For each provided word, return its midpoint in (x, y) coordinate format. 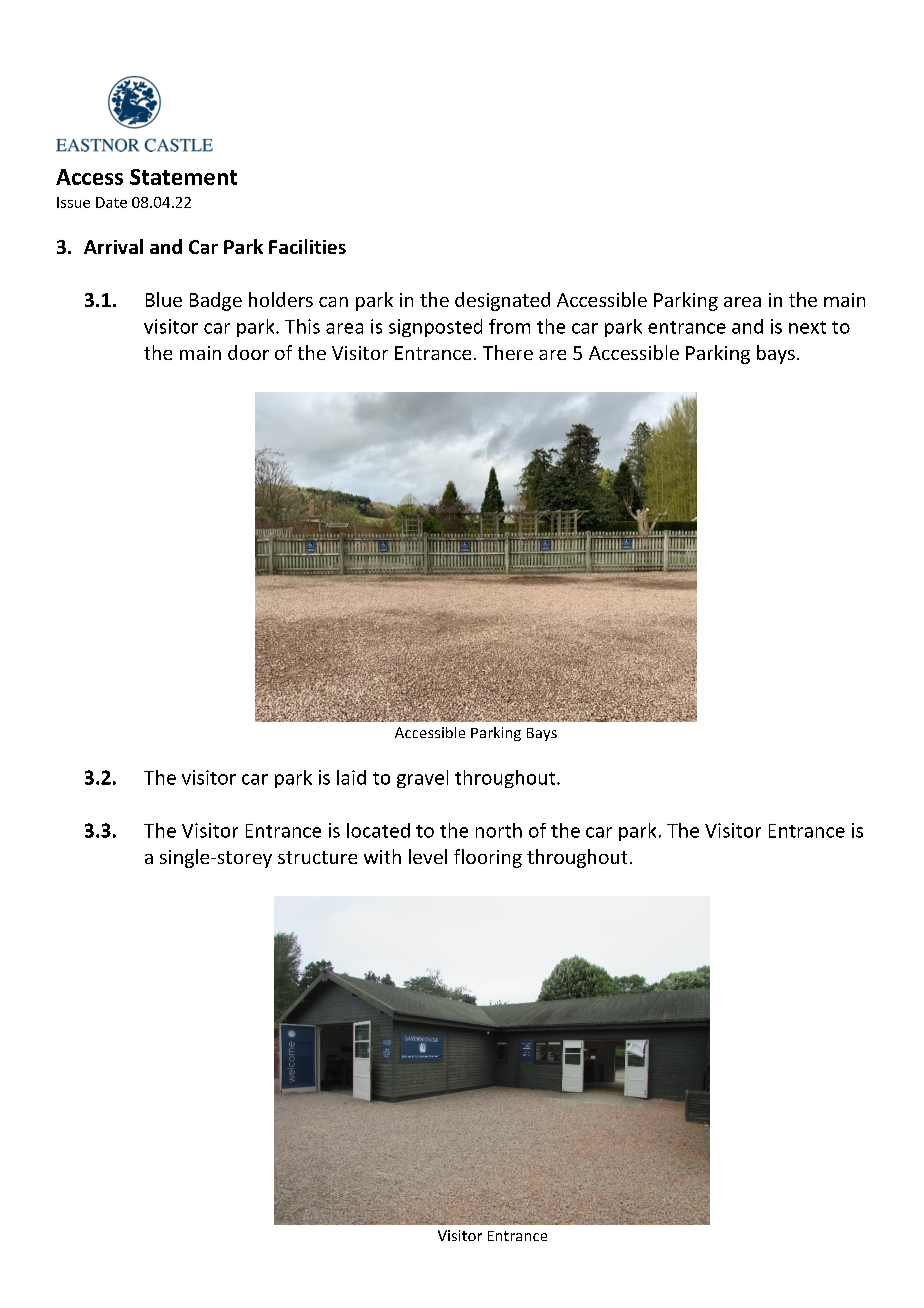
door (248, 352)
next (807, 327)
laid (351, 777)
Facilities (307, 246)
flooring (488, 858)
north (499, 830)
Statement (183, 177)
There (508, 352)
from (509, 326)
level (428, 856)
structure (317, 857)
